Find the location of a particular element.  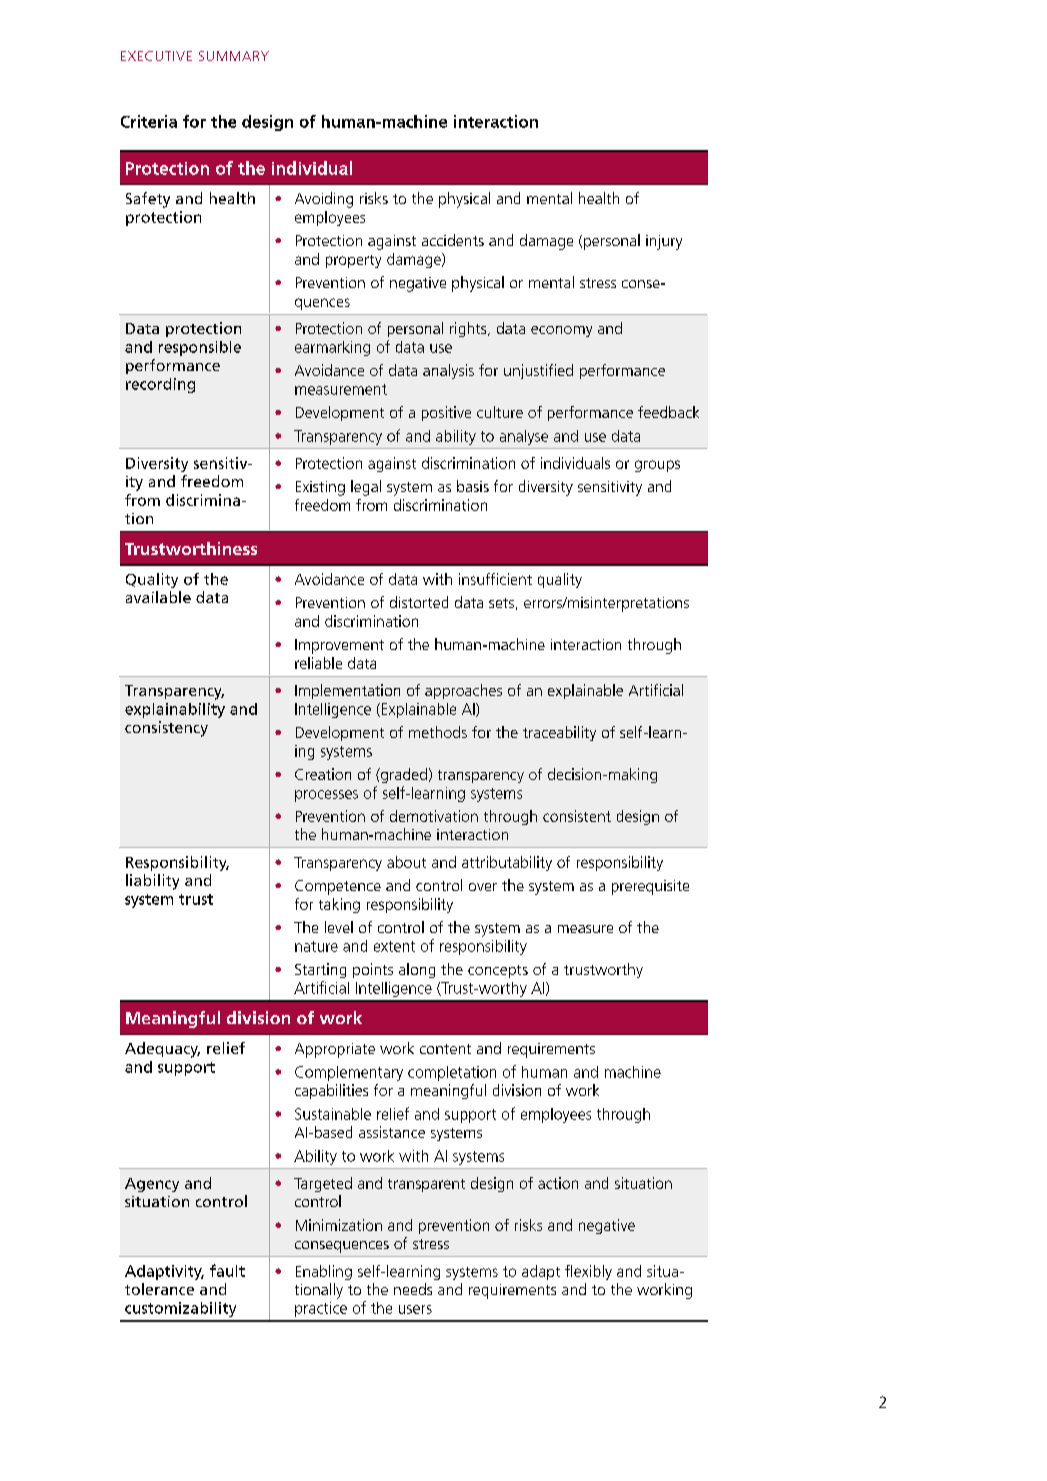

recording is located at coordinates (160, 385).
